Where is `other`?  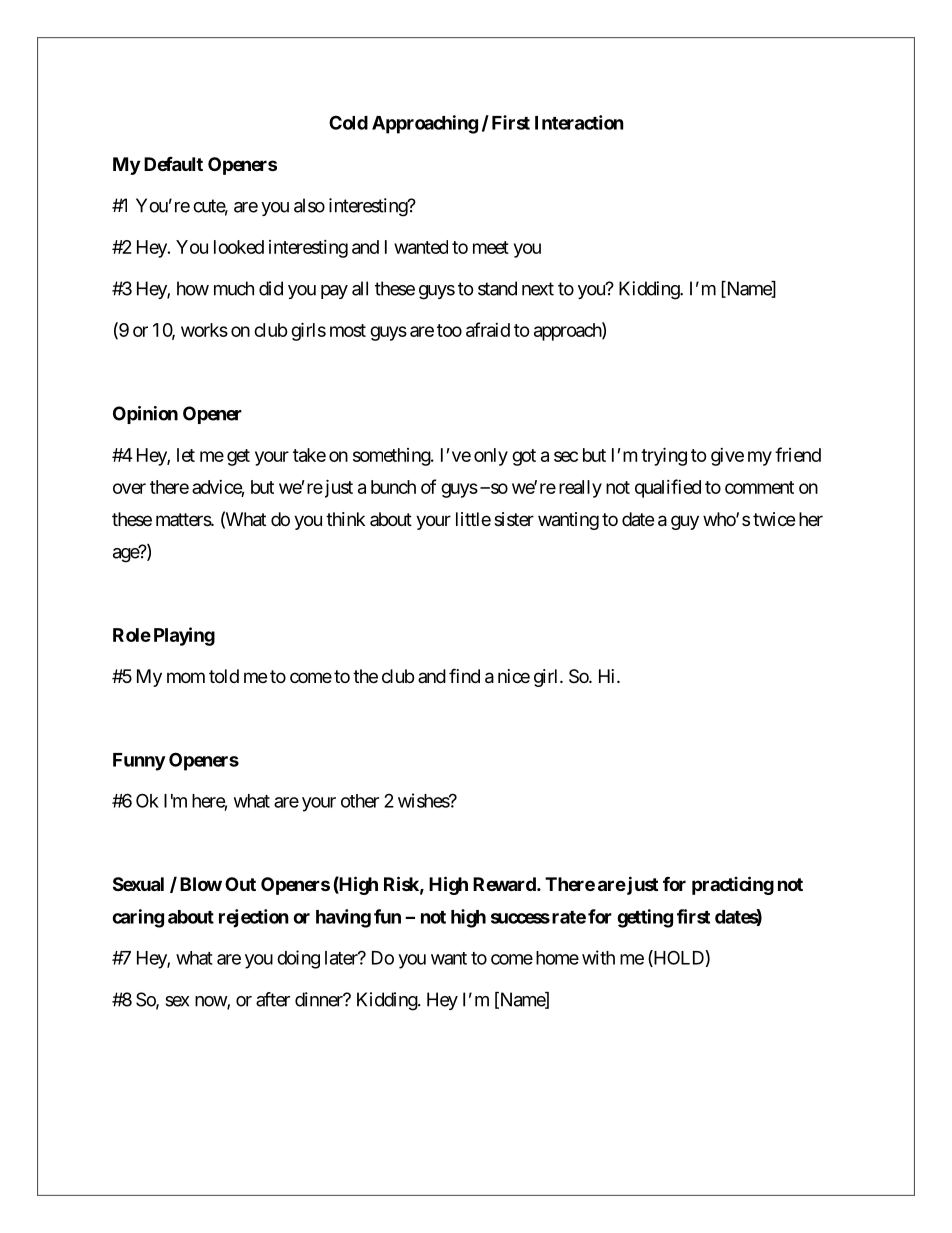 other is located at coordinates (360, 801).
